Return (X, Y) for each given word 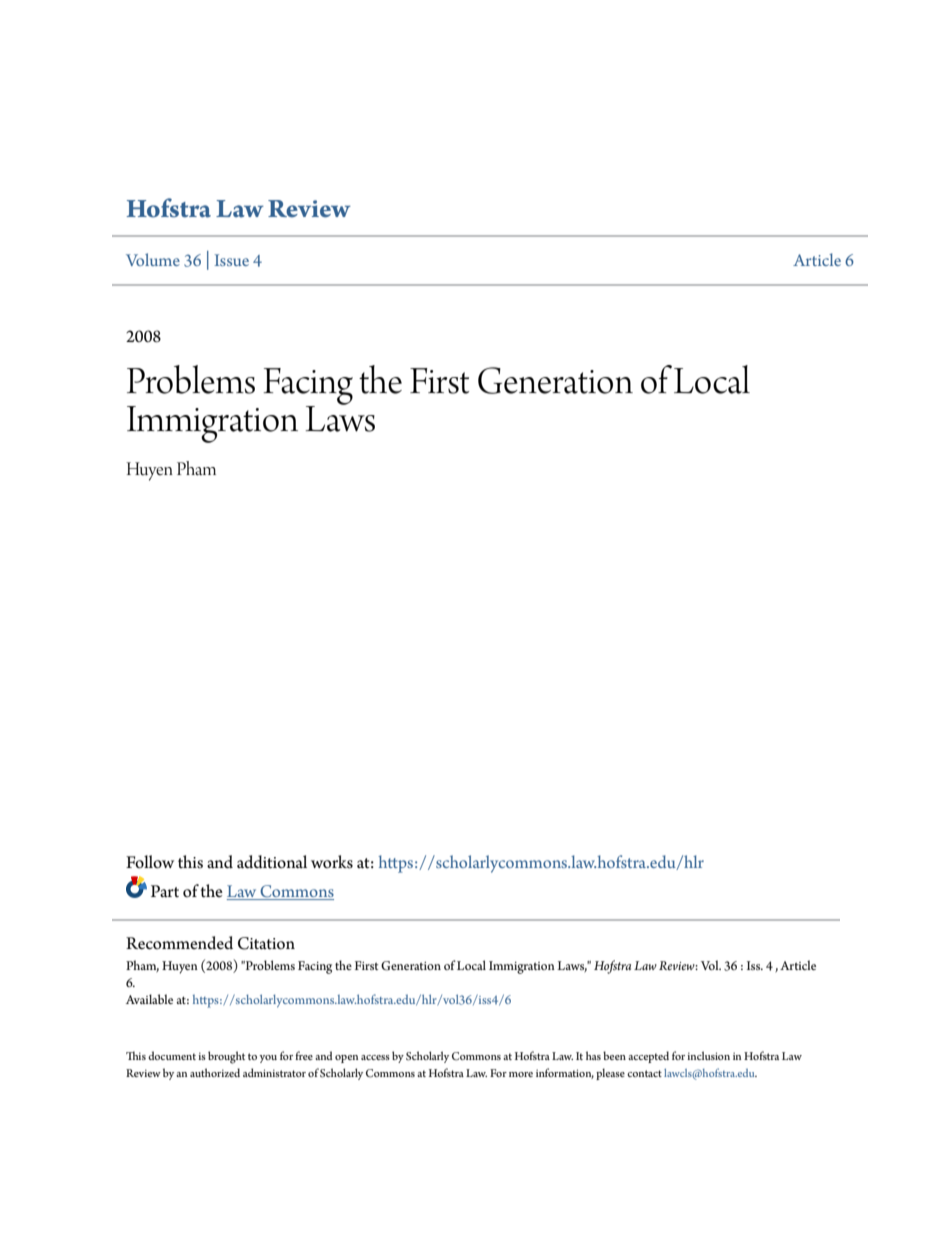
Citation (266, 943)
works (332, 862)
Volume (153, 259)
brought (226, 1057)
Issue (232, 260)
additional (272, 862)
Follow (150, 862)
